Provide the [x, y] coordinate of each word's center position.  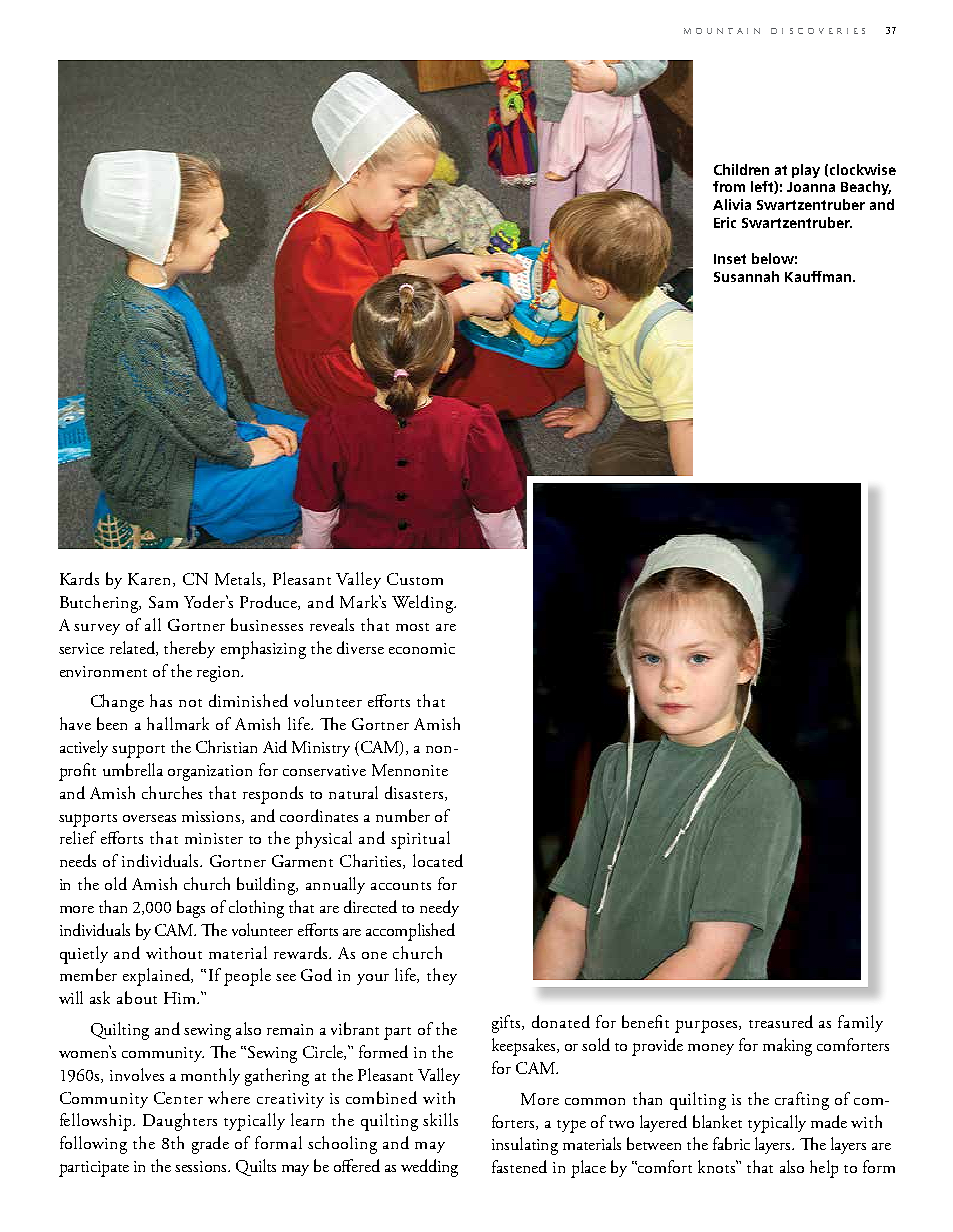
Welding [423, 604]
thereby [189, 649]
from [729, 186]
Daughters [180, 1122]
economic [422, 648]
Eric [725, 222]
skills [440, 1119]
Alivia [732, 204]
